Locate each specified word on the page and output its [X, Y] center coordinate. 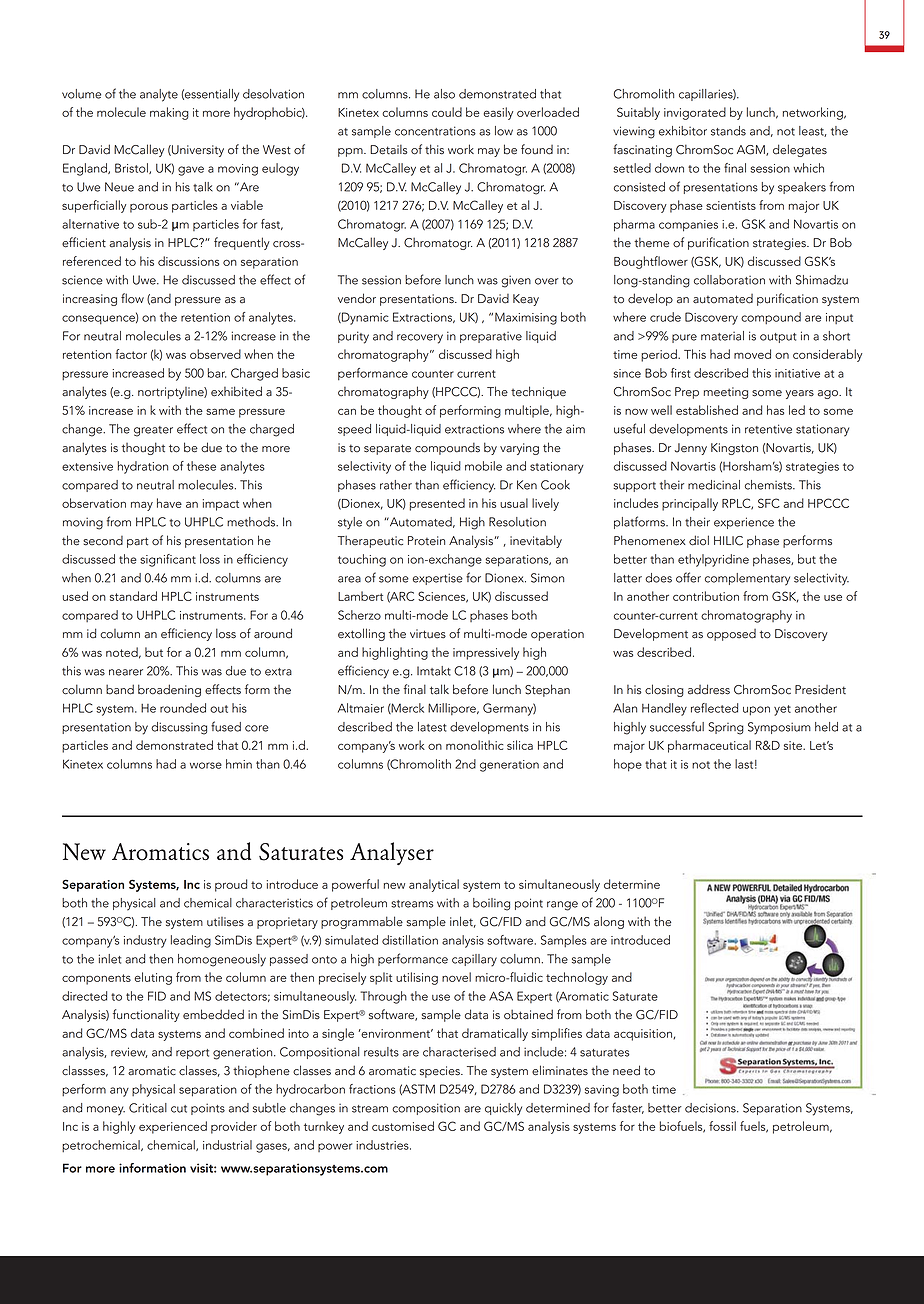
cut [179, 1109]
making [169, 113]
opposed [731, 635]
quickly [503, 1109]
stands [728, 131]
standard [133, 596]
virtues [428, 634]
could [447, 112]
